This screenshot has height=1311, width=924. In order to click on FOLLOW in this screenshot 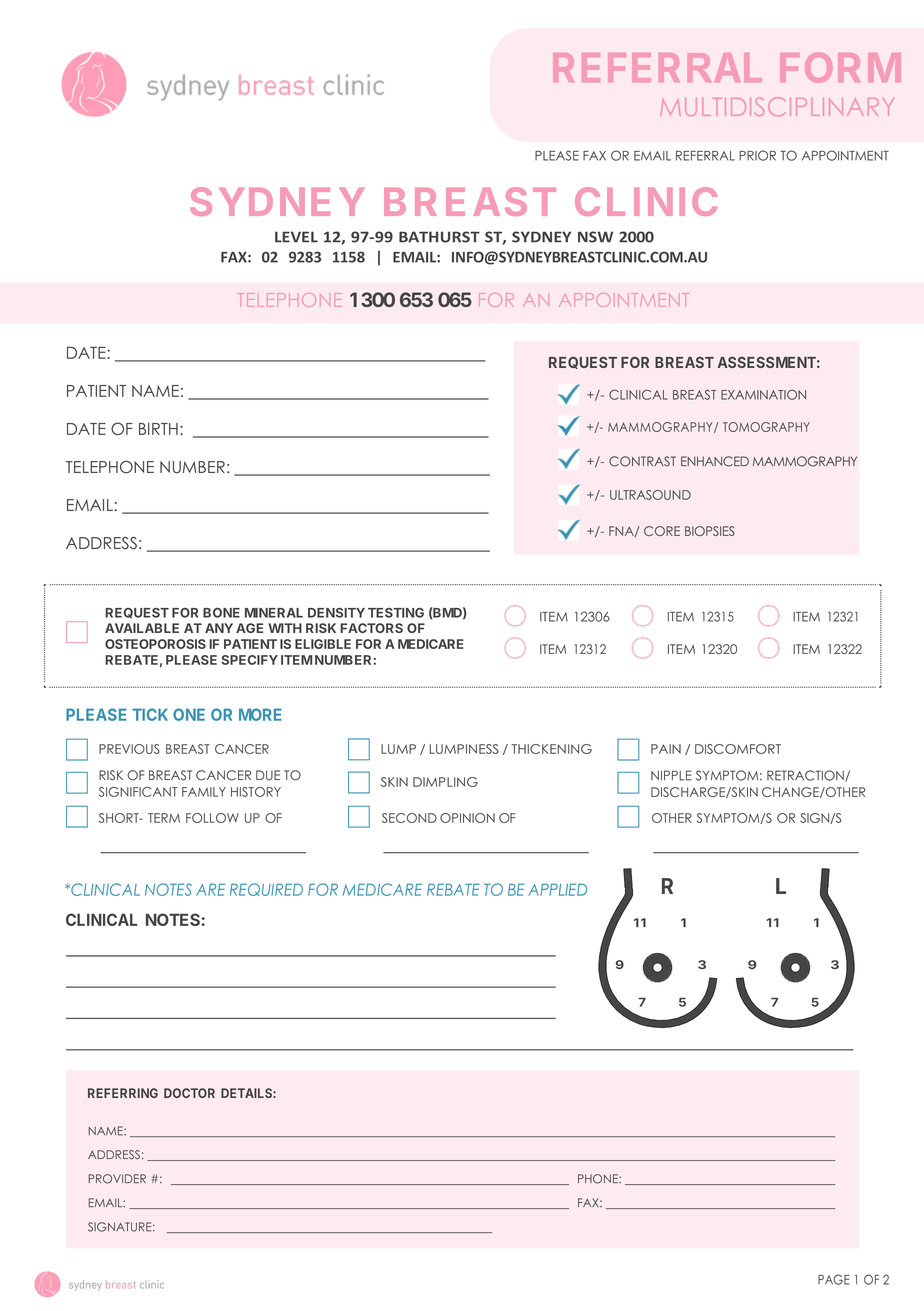, I will do `click(212, 818)`.
